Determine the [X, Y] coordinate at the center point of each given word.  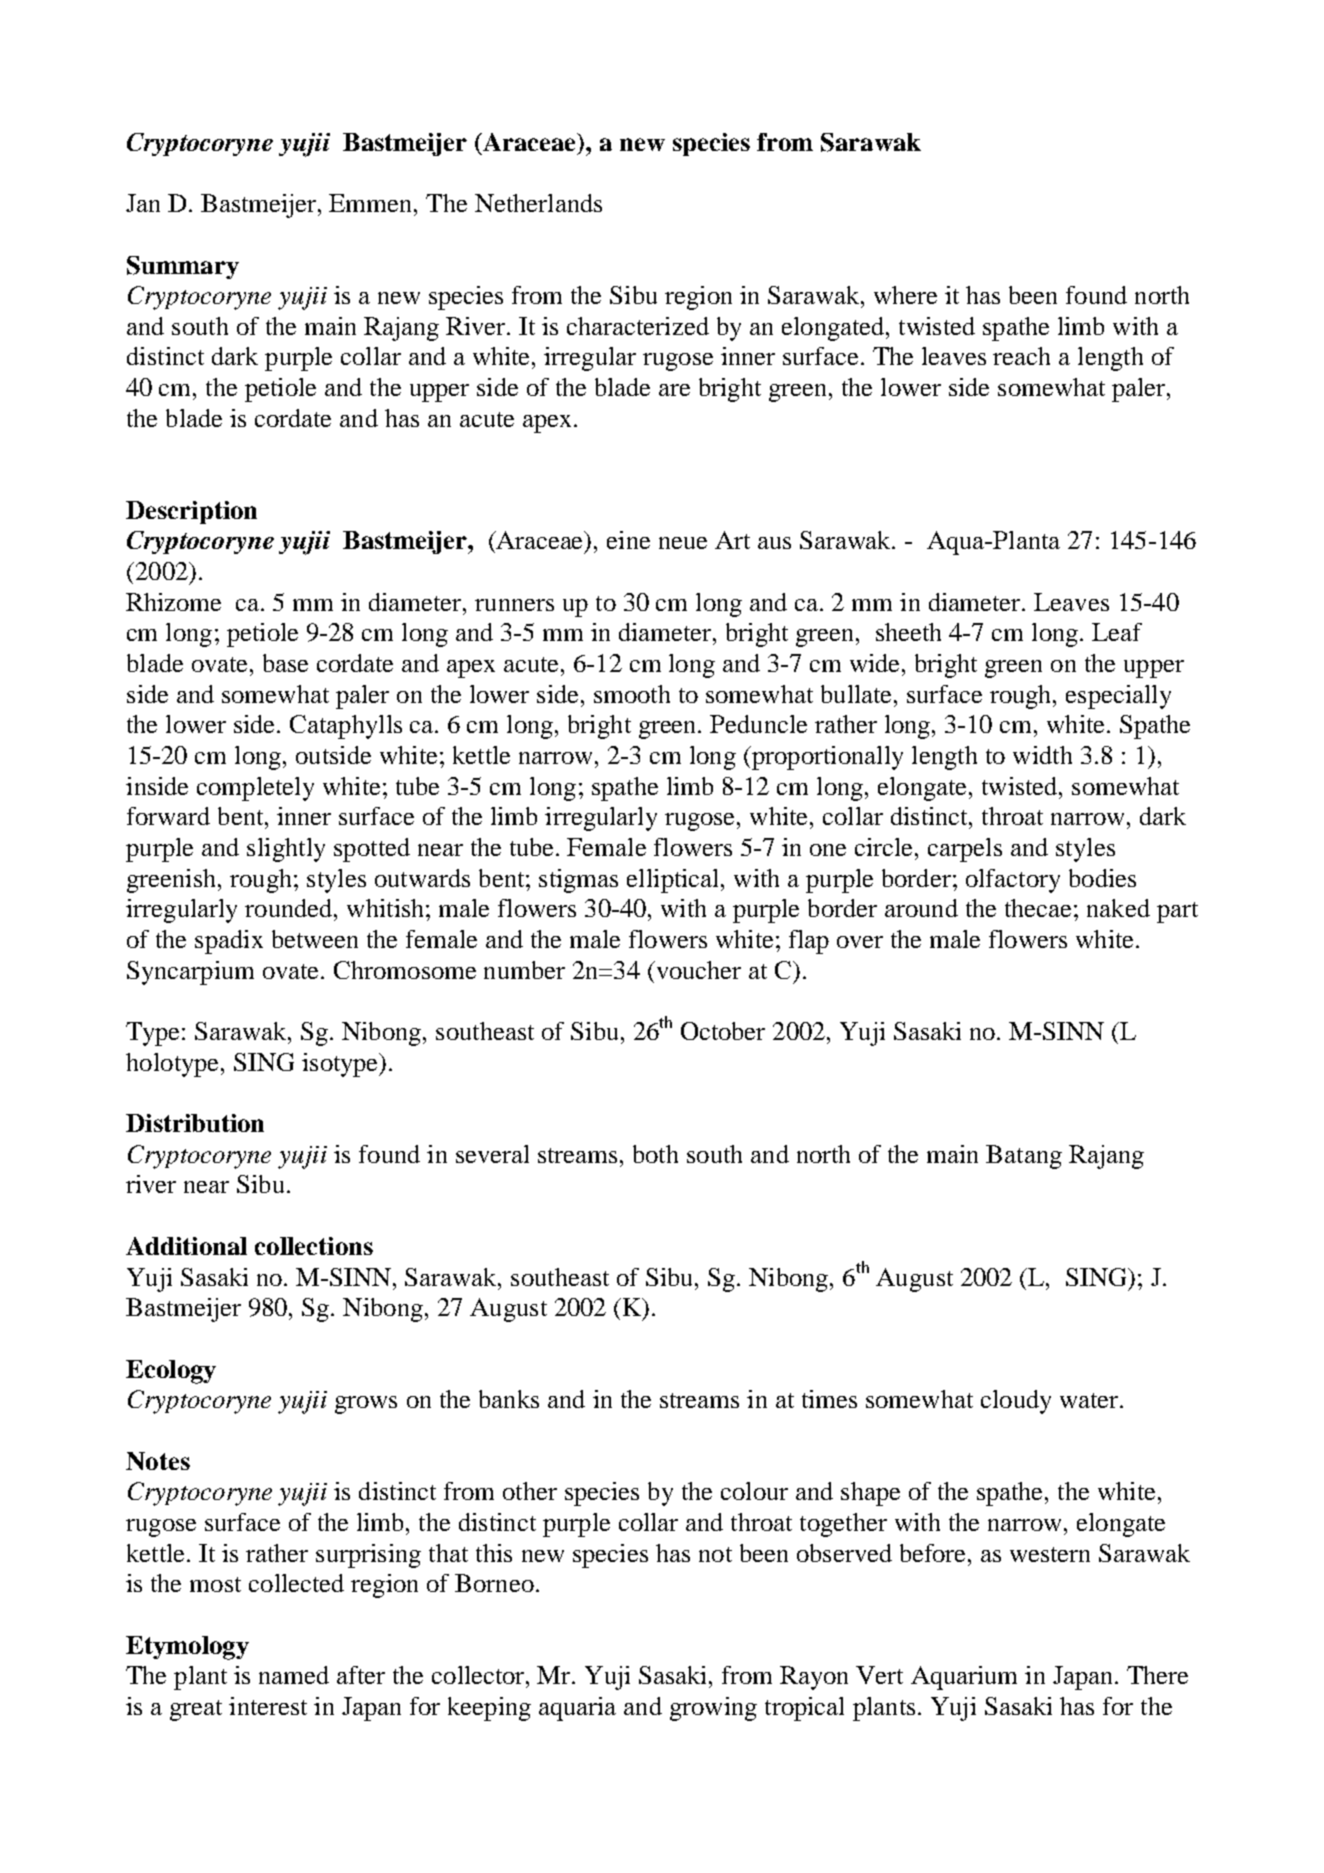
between [315, 939]
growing [713, 1709]
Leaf [1117, 632]
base [285, 663]
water [1090, 1400]
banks [509, 1399]
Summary [183, 267]
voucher [697, 970]
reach [1021, 356]
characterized [638, 326]
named [294, 1675]
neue [683, 543]
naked [1118, 908]
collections [314, 1246]
